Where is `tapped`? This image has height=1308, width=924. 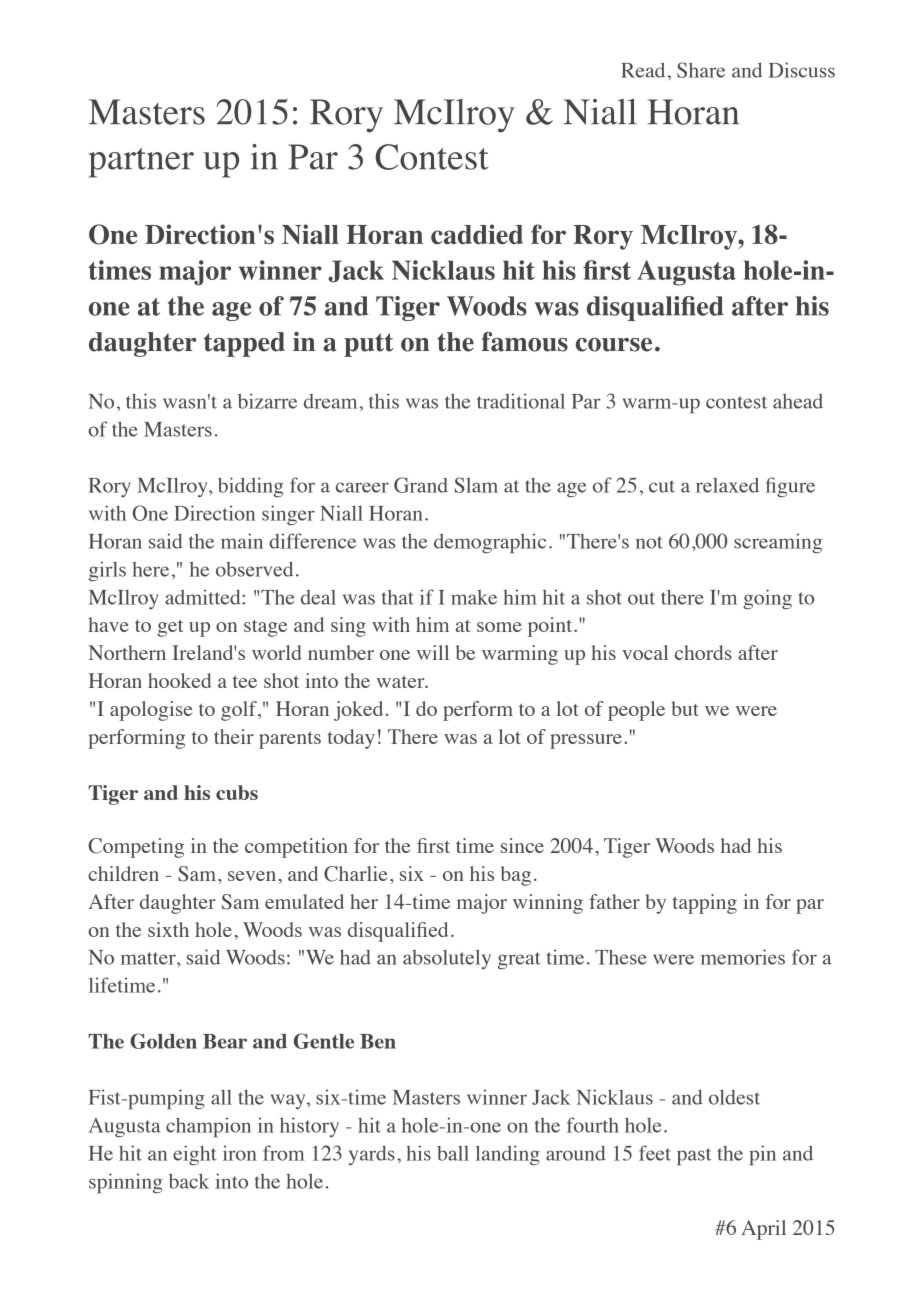 tapped is located at coordinates (244, 344).
